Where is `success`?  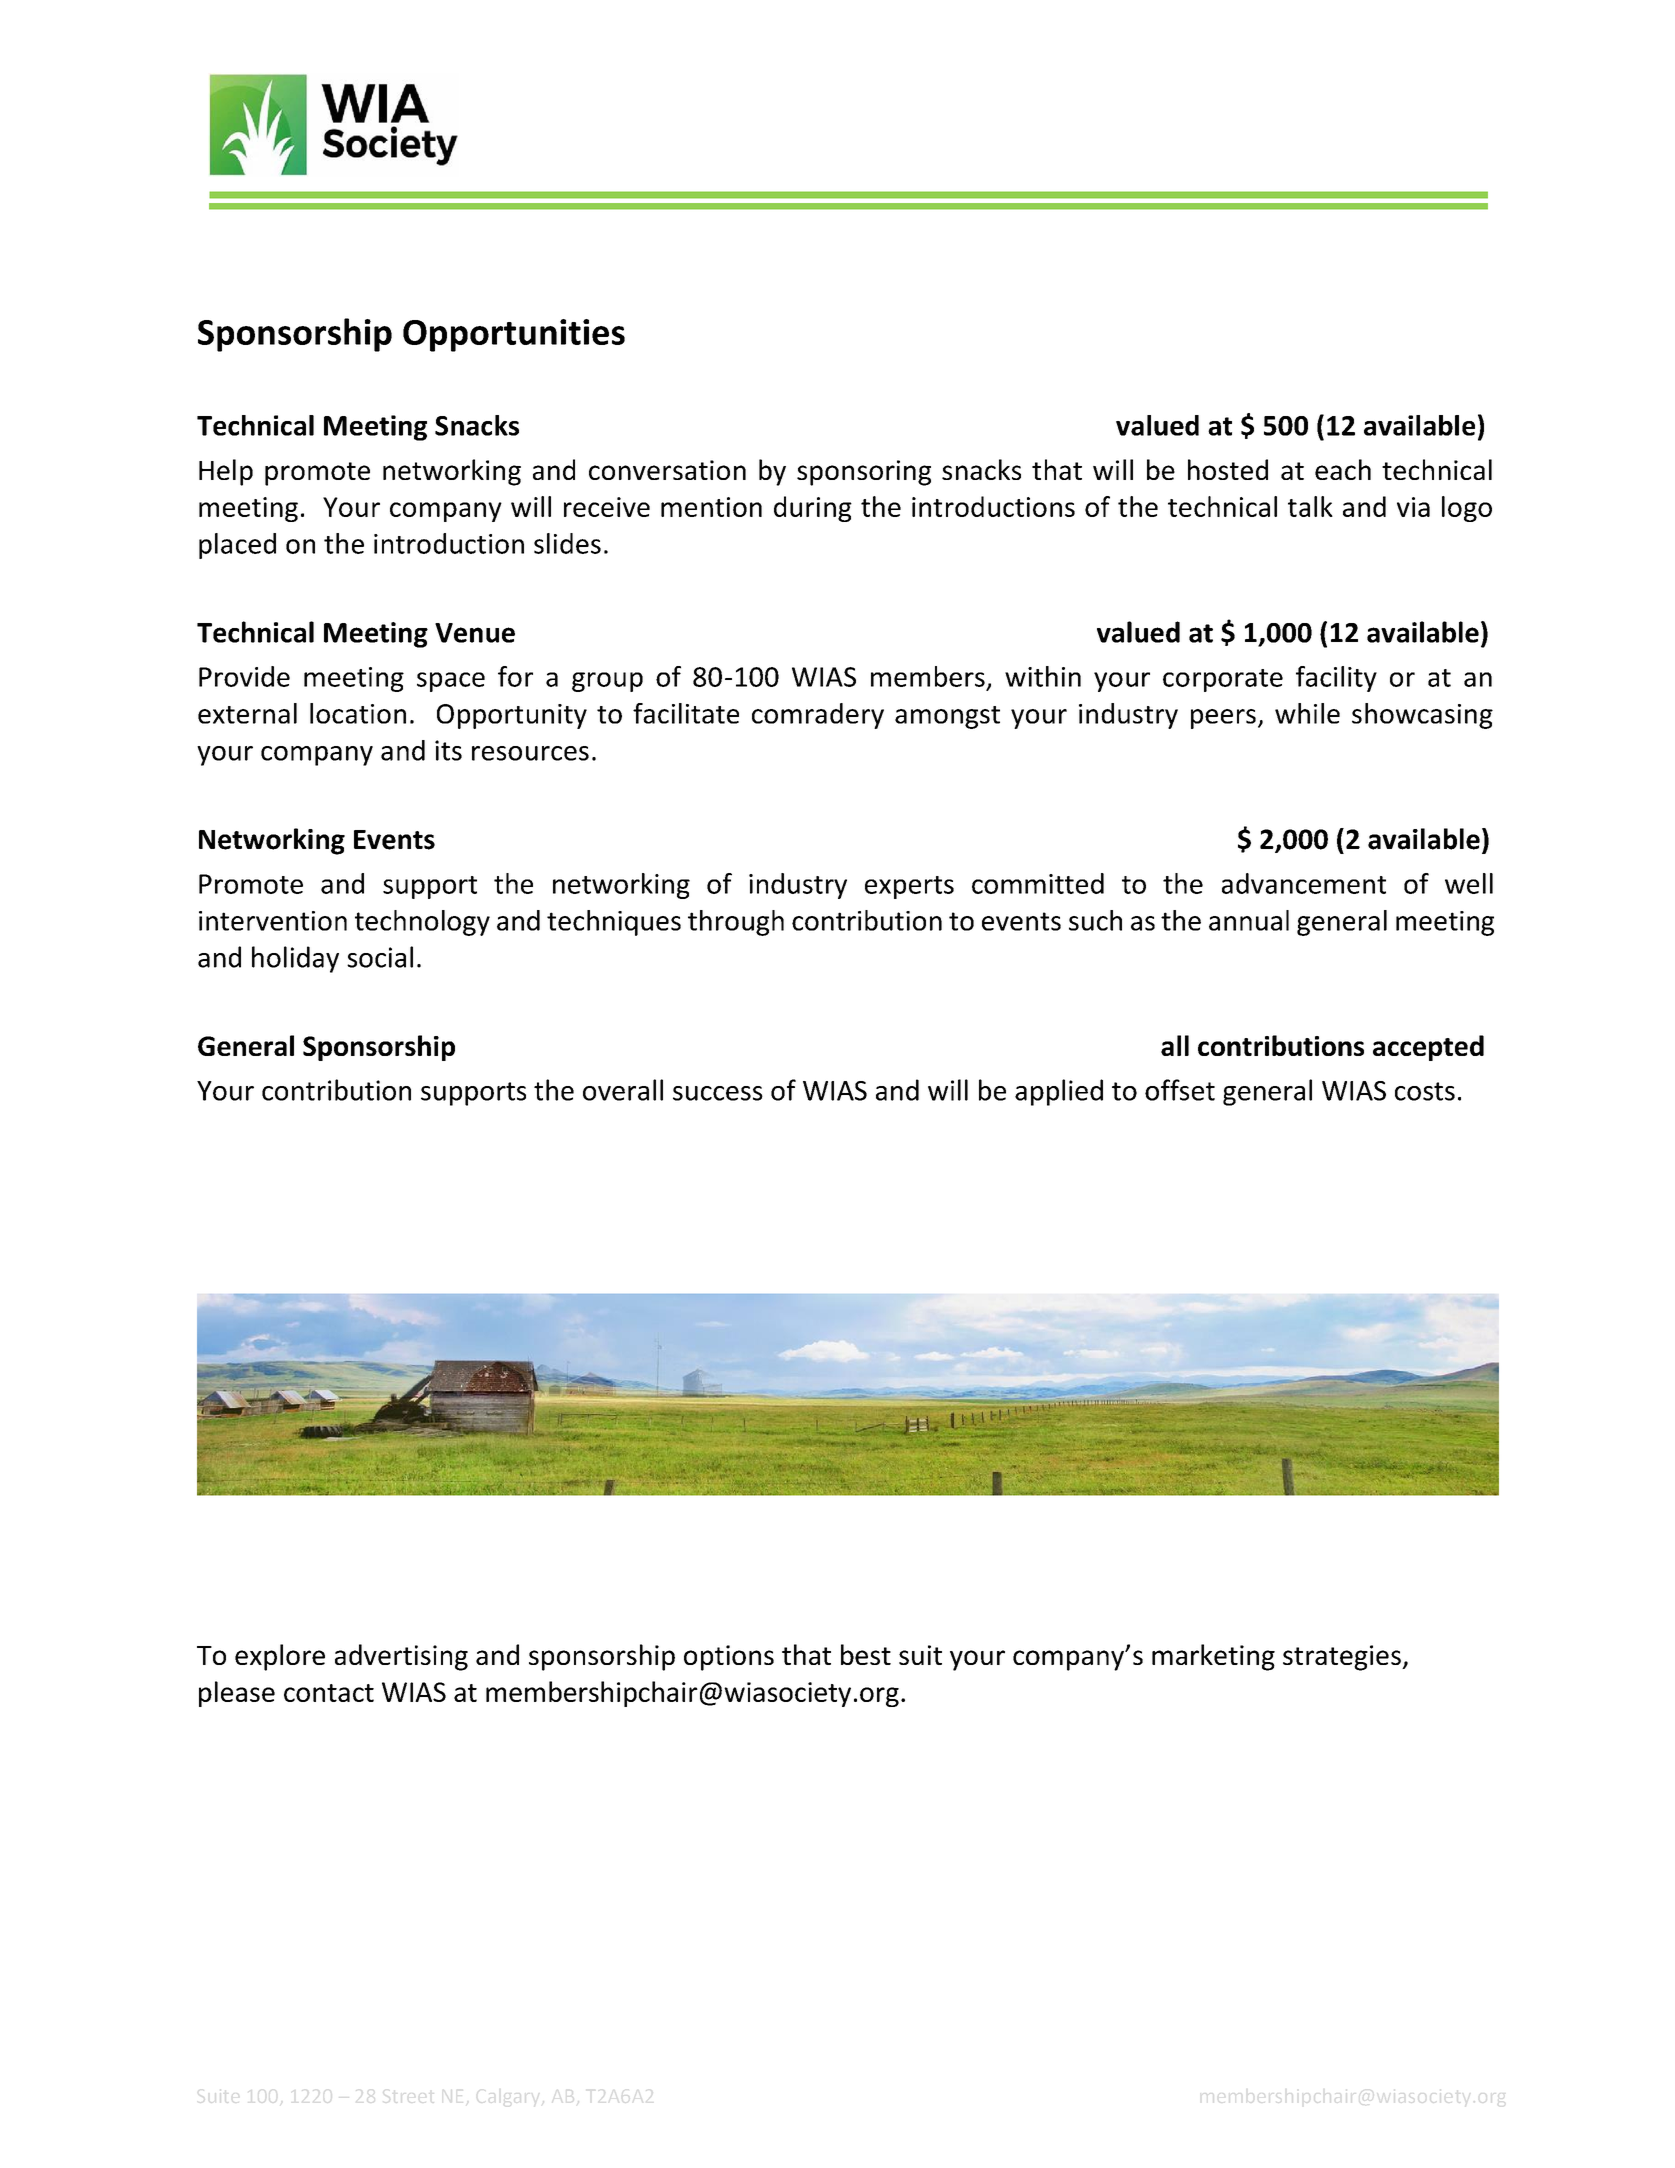
success is located at coordinates (718, 1093).
